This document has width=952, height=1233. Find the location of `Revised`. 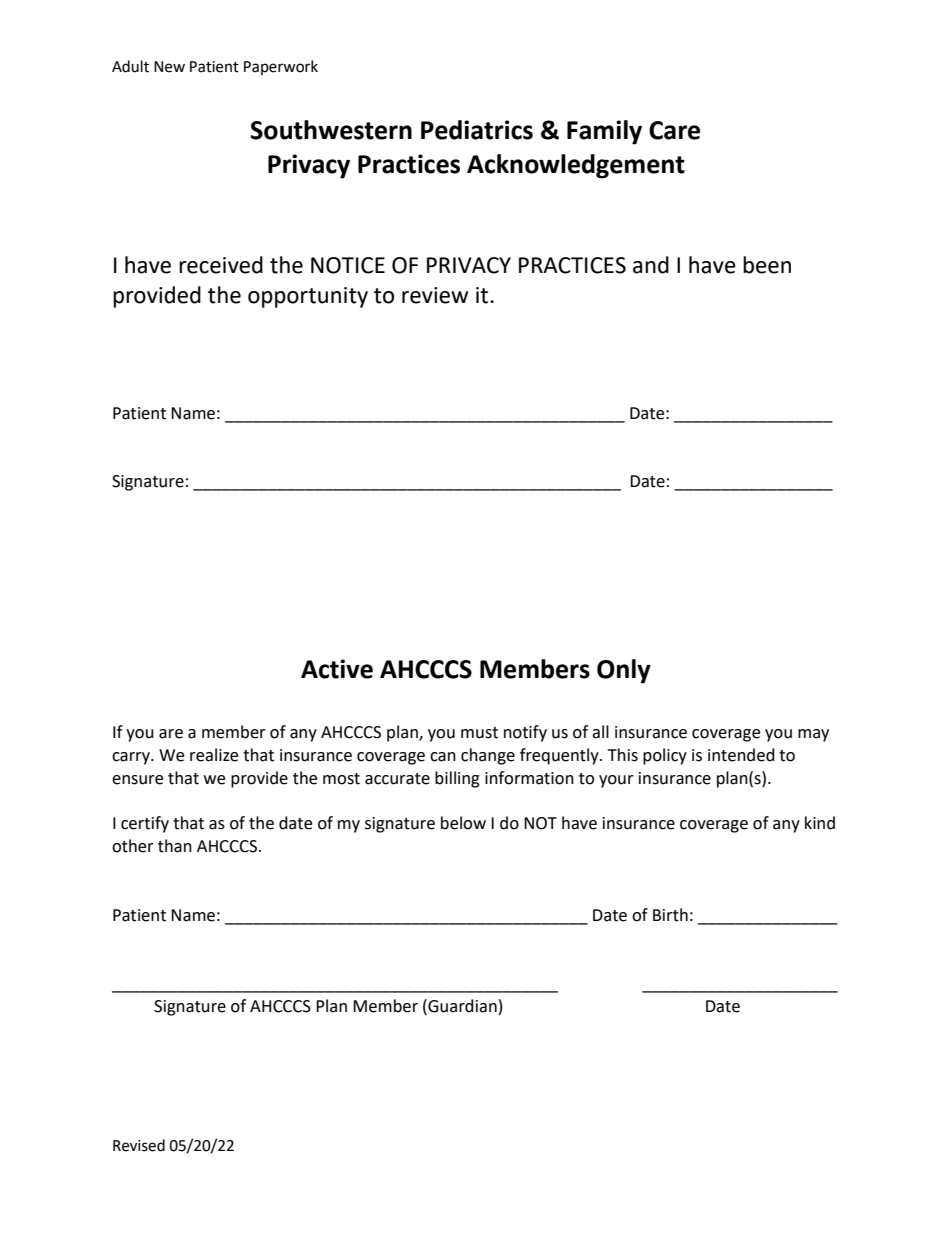

Revised is located at coordinates (139, 1145).
